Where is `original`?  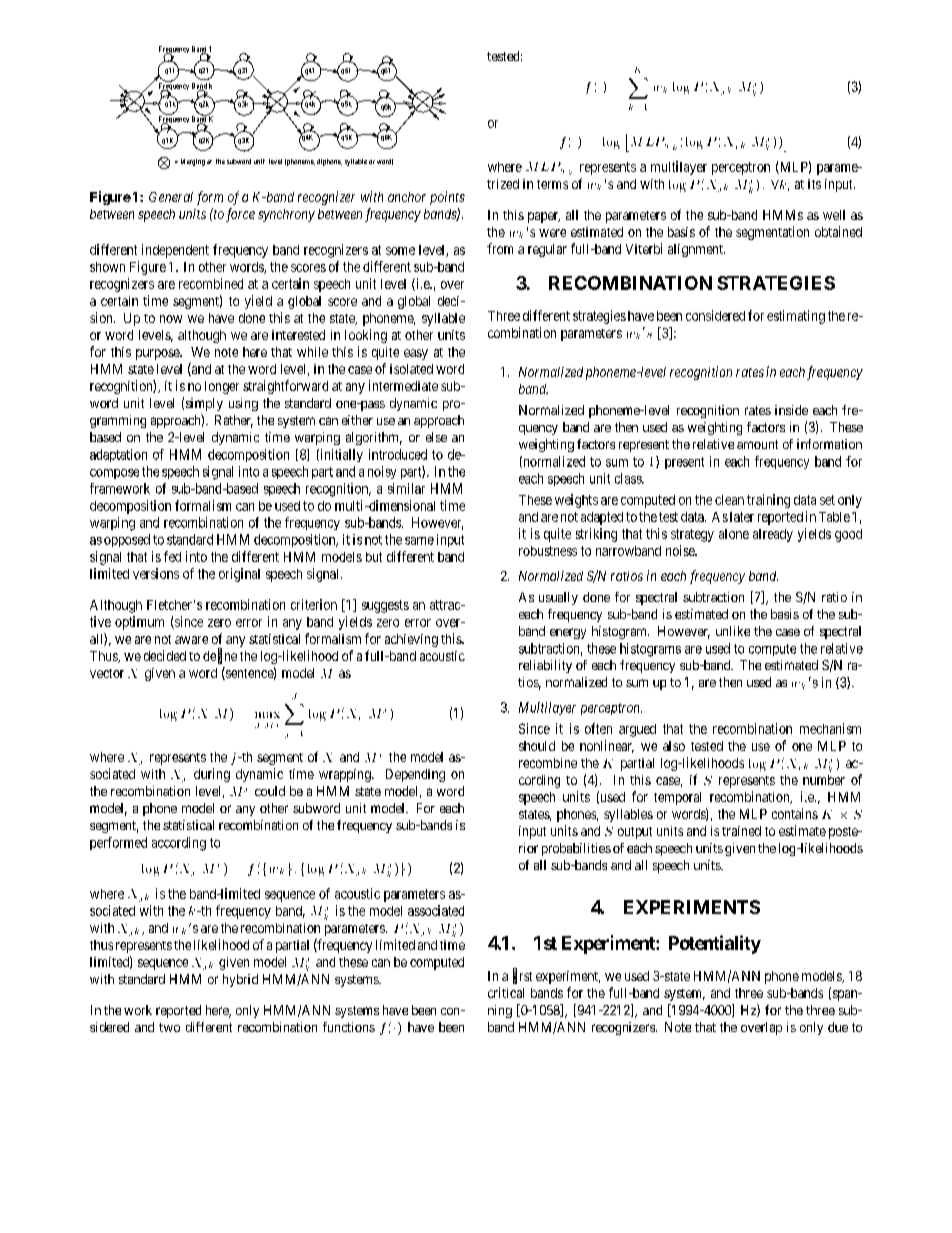
original is located at coordinates (239, 575).
